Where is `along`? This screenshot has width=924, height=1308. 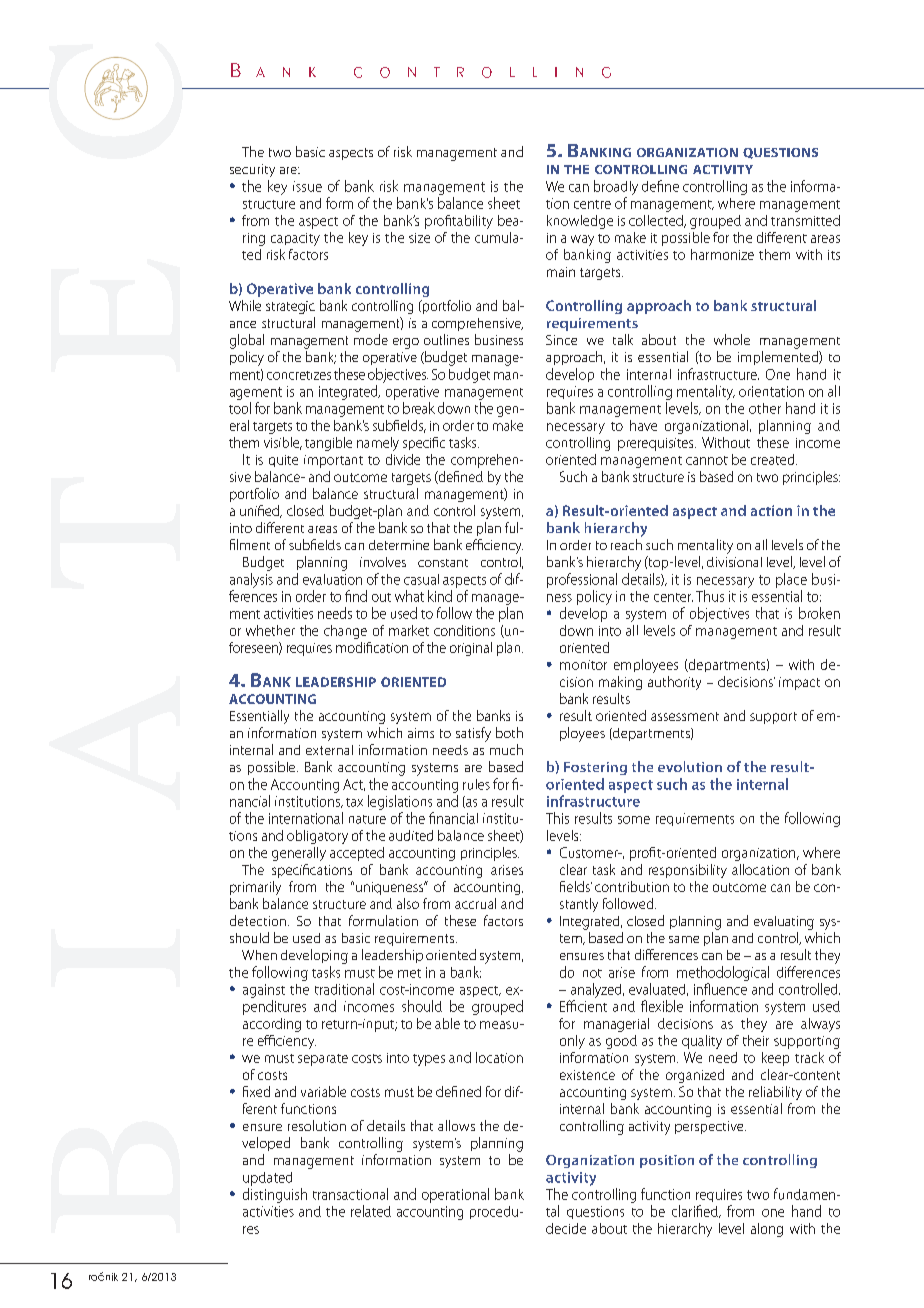
along is located at coordinates (767, 1230).
